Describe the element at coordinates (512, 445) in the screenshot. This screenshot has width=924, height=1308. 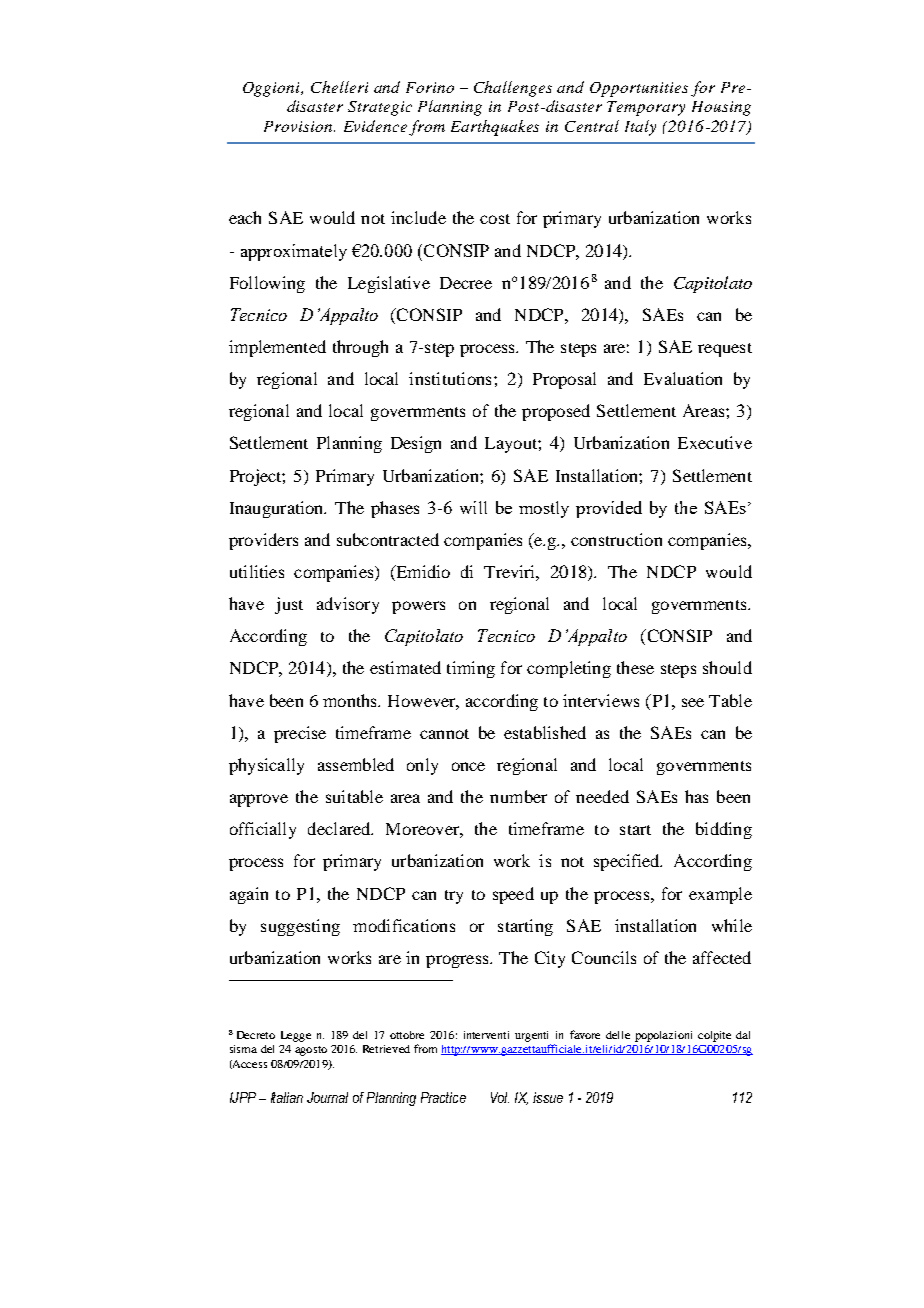
I see `Layout` at that location.
